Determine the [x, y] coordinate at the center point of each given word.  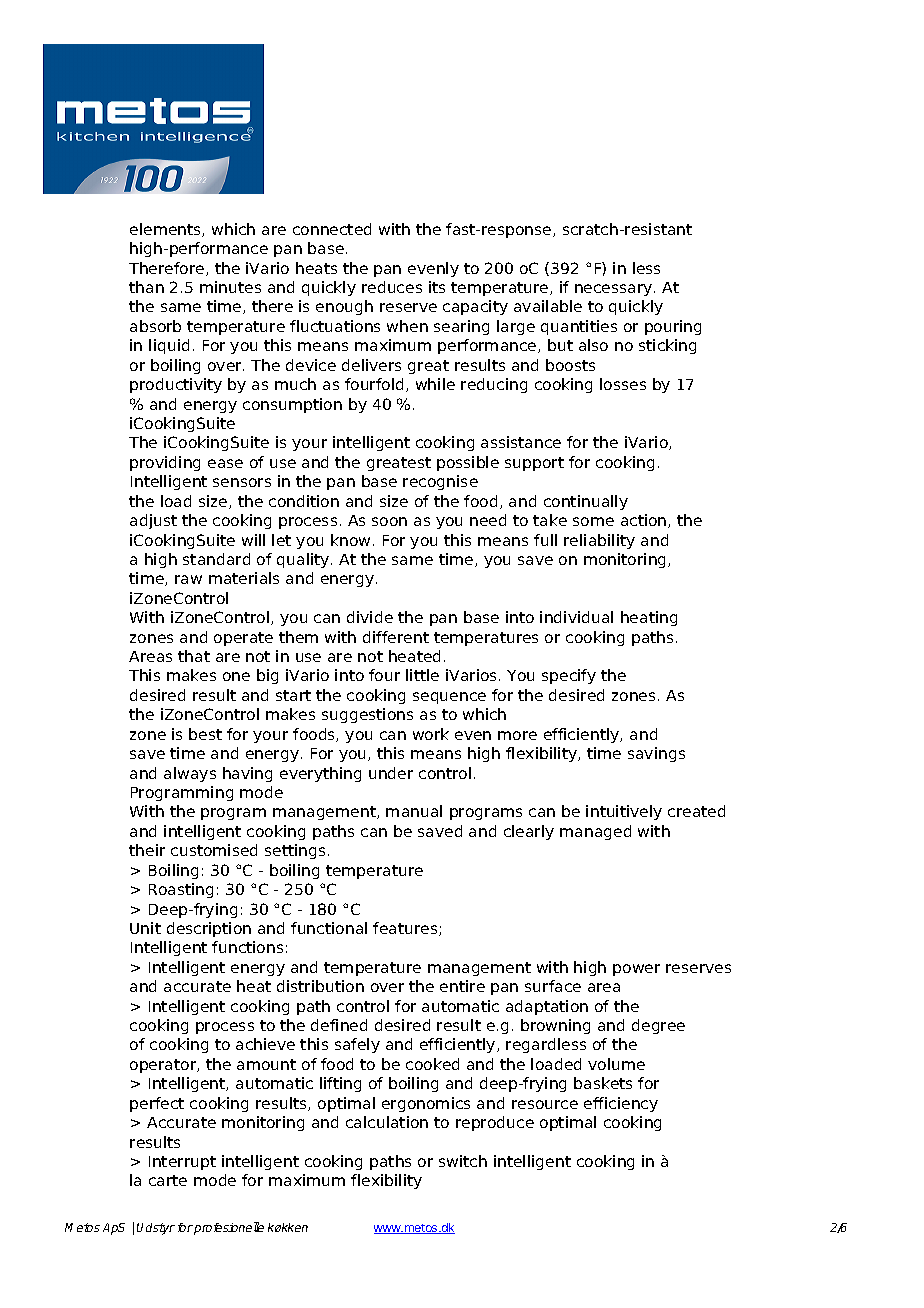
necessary [615, 290]
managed [595, 832]
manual [414, 811]
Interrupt [182, 1163]
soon [389, 521]
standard [216, 559]
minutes [230, 287]
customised [214, 850]
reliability [599, 541]
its [437, 287]
